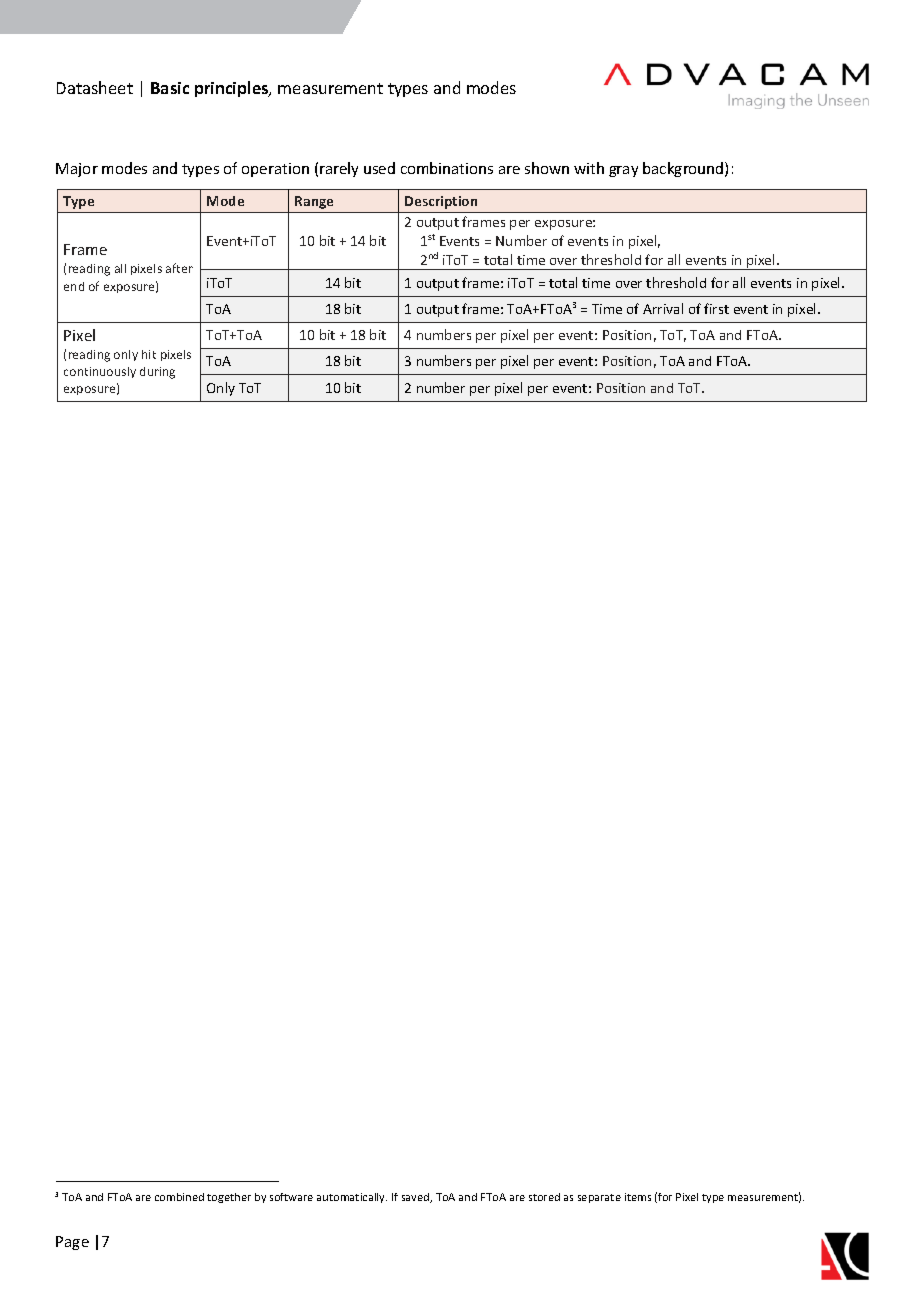 The image size is (924, 1308). Describe the element at coordinates (229, 1198) in the screenshot. I see `together` at that location.
